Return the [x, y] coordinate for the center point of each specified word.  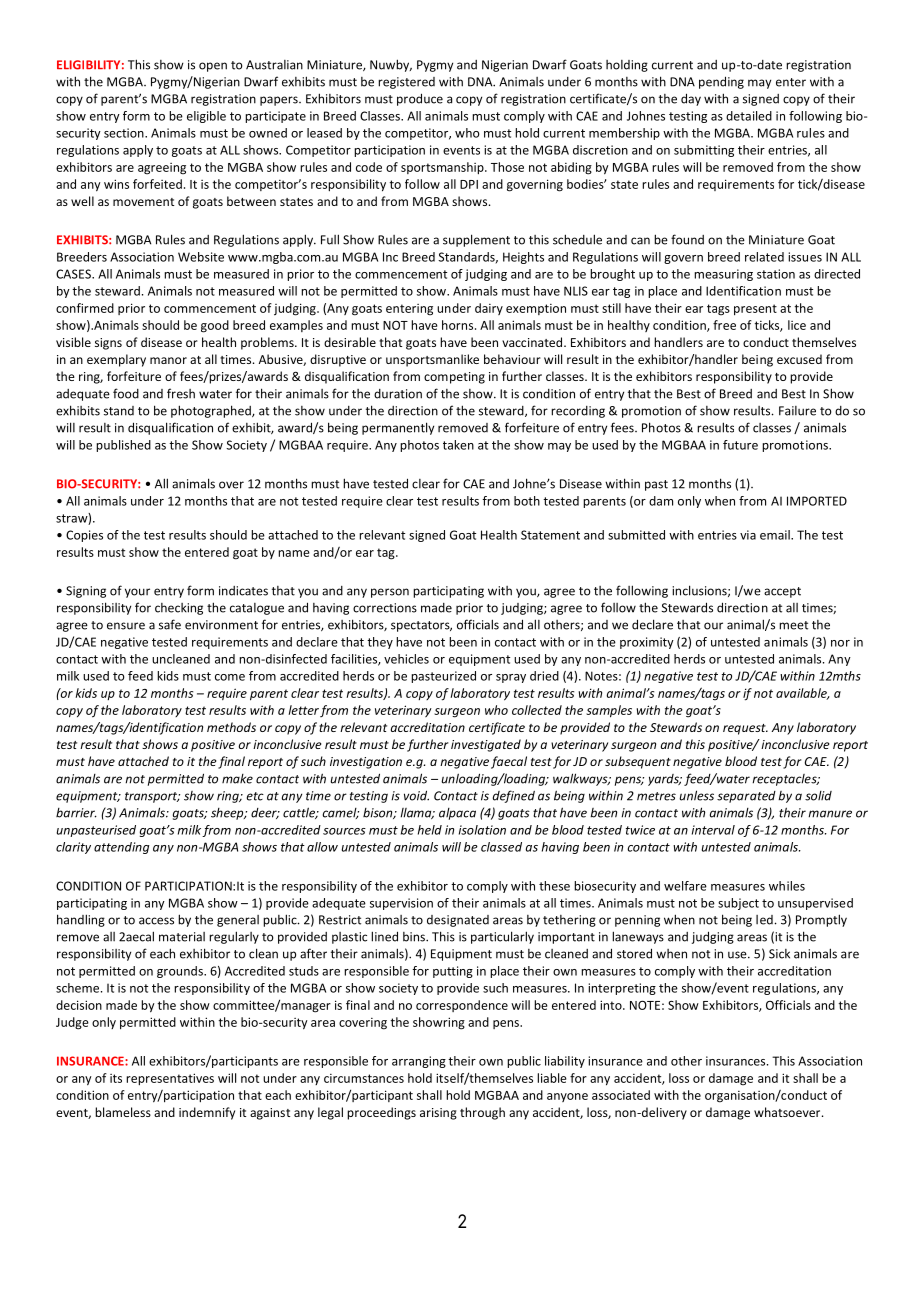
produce [420, 99]
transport [152, 797]
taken [458, 445]
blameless [123, 1112]
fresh [181, 393]
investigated [486, 745]
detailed [749, 116]
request [745, 729]
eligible [206, 117]
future [740, 445]
